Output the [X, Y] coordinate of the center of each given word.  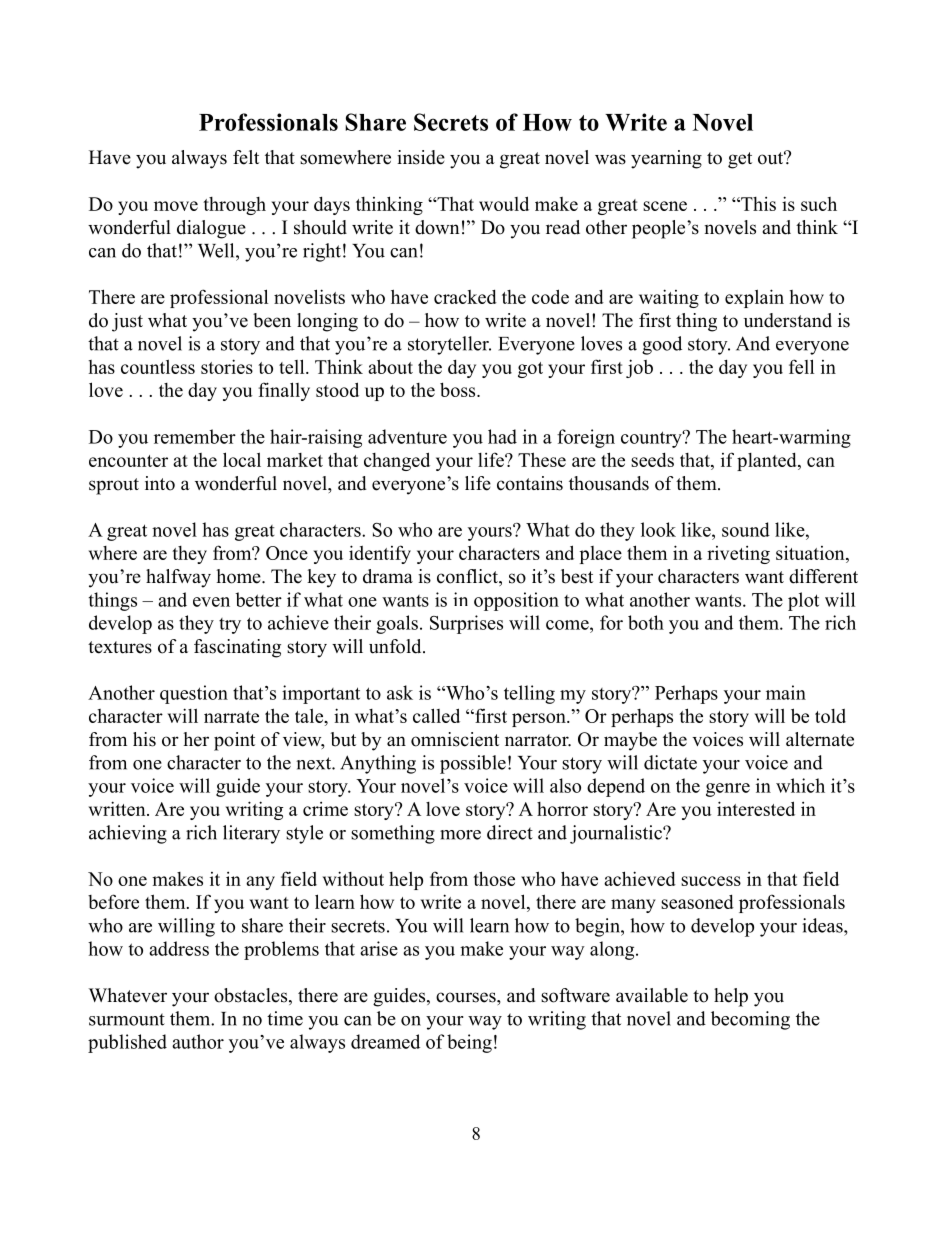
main [786, 692]
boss [459, 389]
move [176, 206]
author [198, 1041]
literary [251, 834]
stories [227, 366]
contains [530, 483]
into [160, 483]
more [460, 835]
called [436, 715]
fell [801, 366]
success [711, 881]
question [194, 694]
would [504, 203]
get [740, 160]
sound [746, 529]
